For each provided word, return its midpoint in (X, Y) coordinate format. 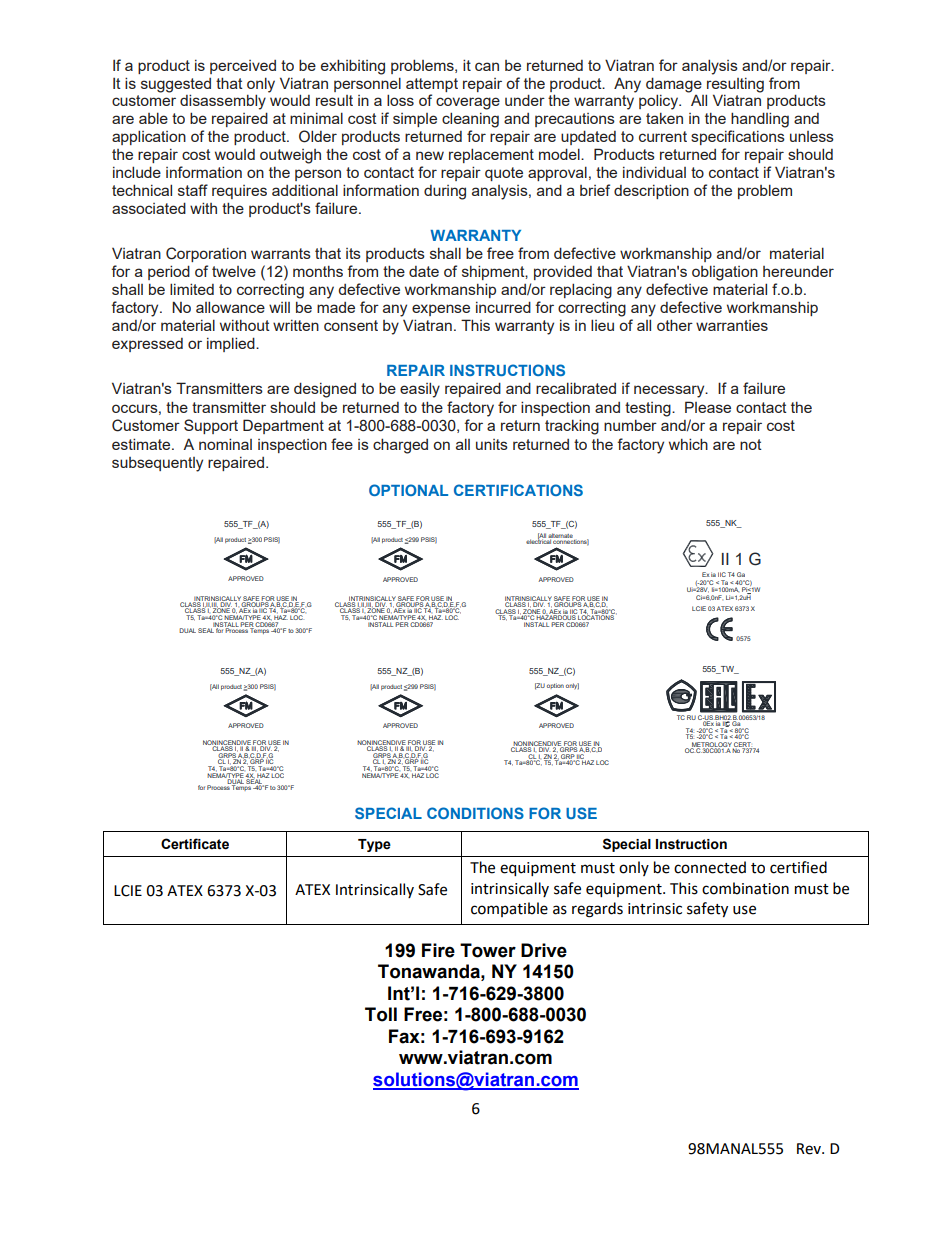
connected (710, 867)
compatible (509, 909)
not (751, 444)
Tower (488, 950)
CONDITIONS (475, 813)
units (492, 444)
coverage (468, 103)
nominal (225, 444)
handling (760, 120)
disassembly (223, 102)
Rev (810, 1149)
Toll (381, 1014)
